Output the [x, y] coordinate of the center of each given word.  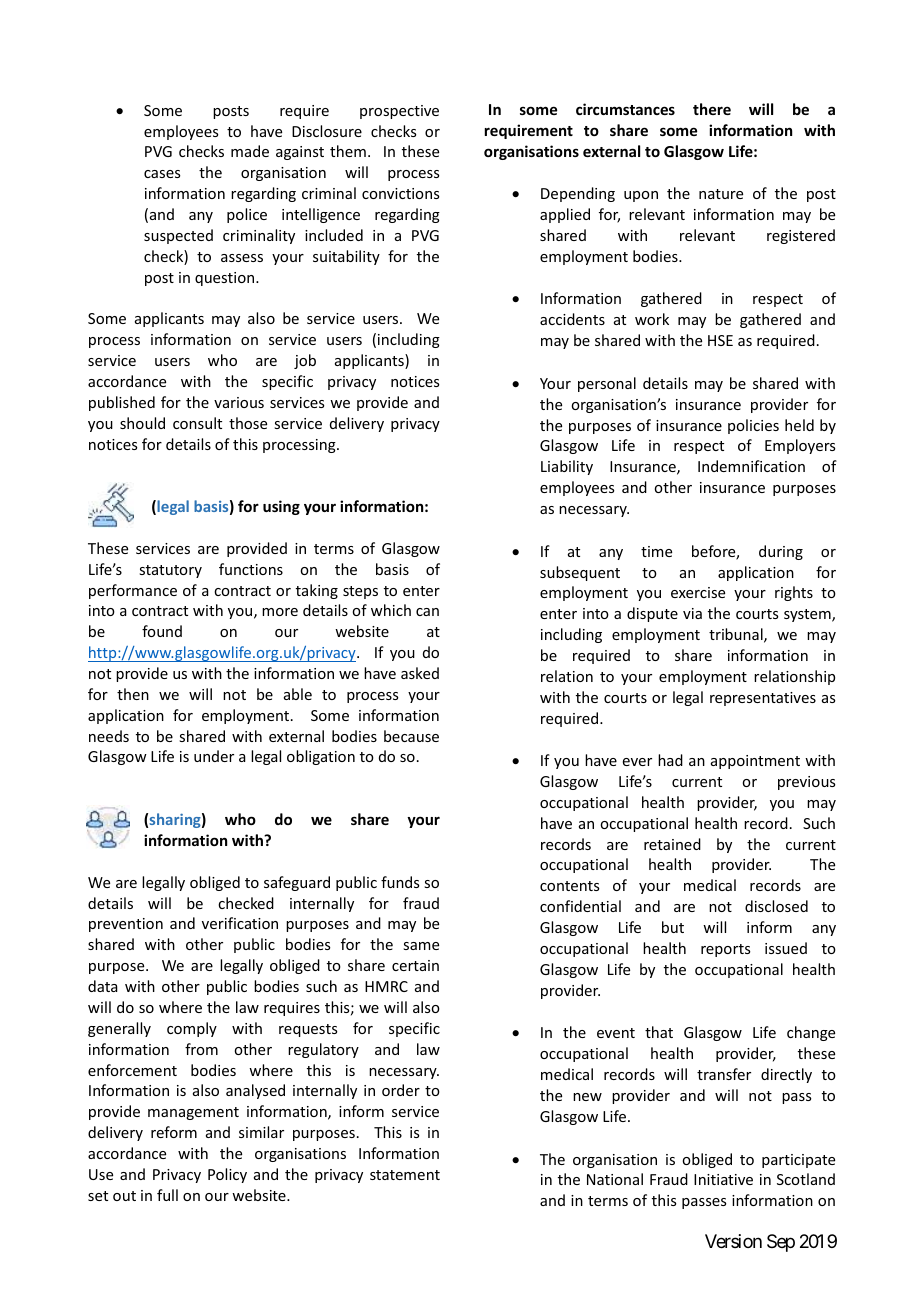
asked [420, 673]
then [133, 694]
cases [162, 174]
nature [721, 194]
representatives [763, 699]
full [167, 1195]
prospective [399, 112]
